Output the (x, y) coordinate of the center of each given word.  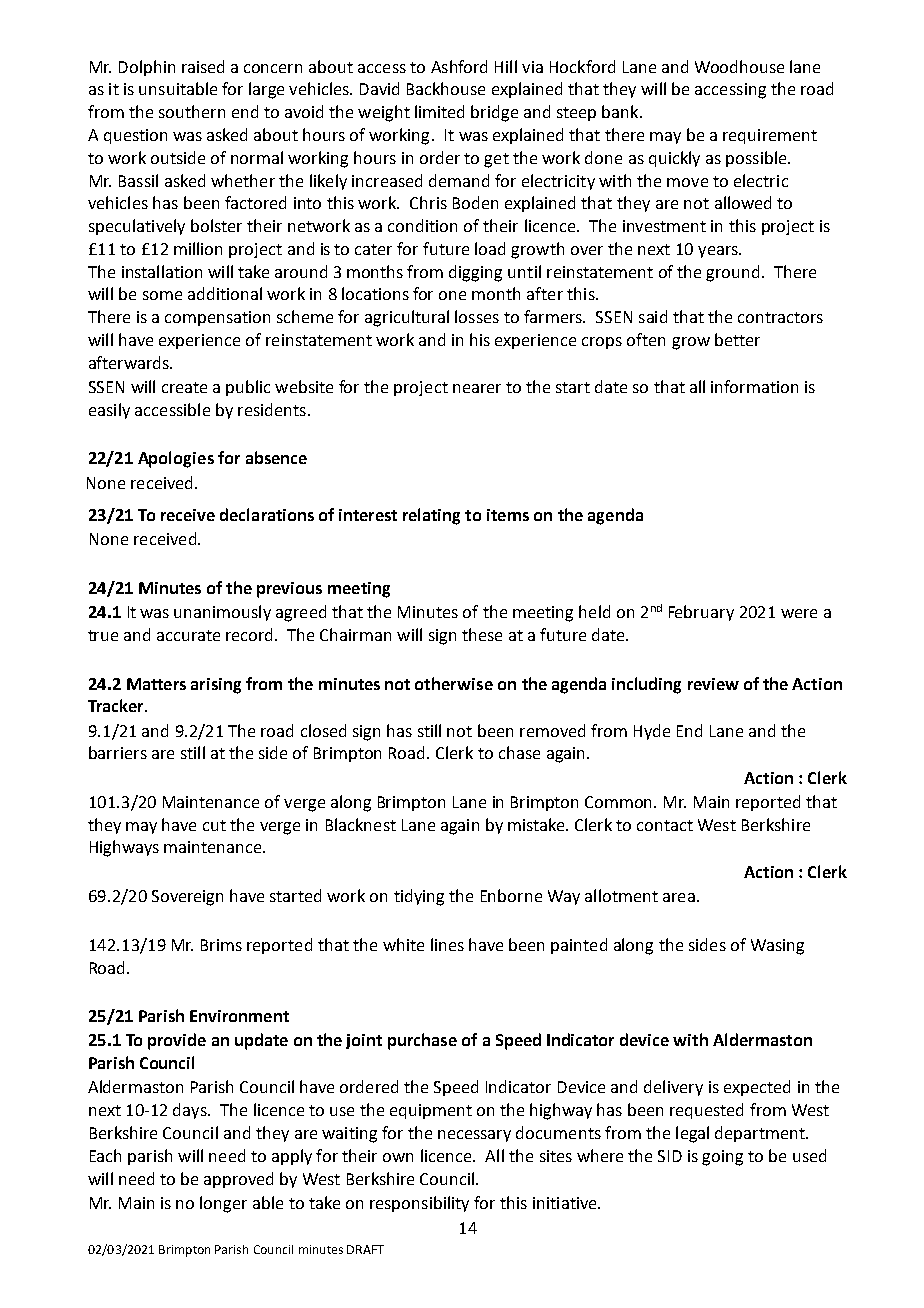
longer (223, 1204)
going (722, 1158)
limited (439, 111)
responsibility (419, 1204)
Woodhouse (739, 66)
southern (192, 111)
